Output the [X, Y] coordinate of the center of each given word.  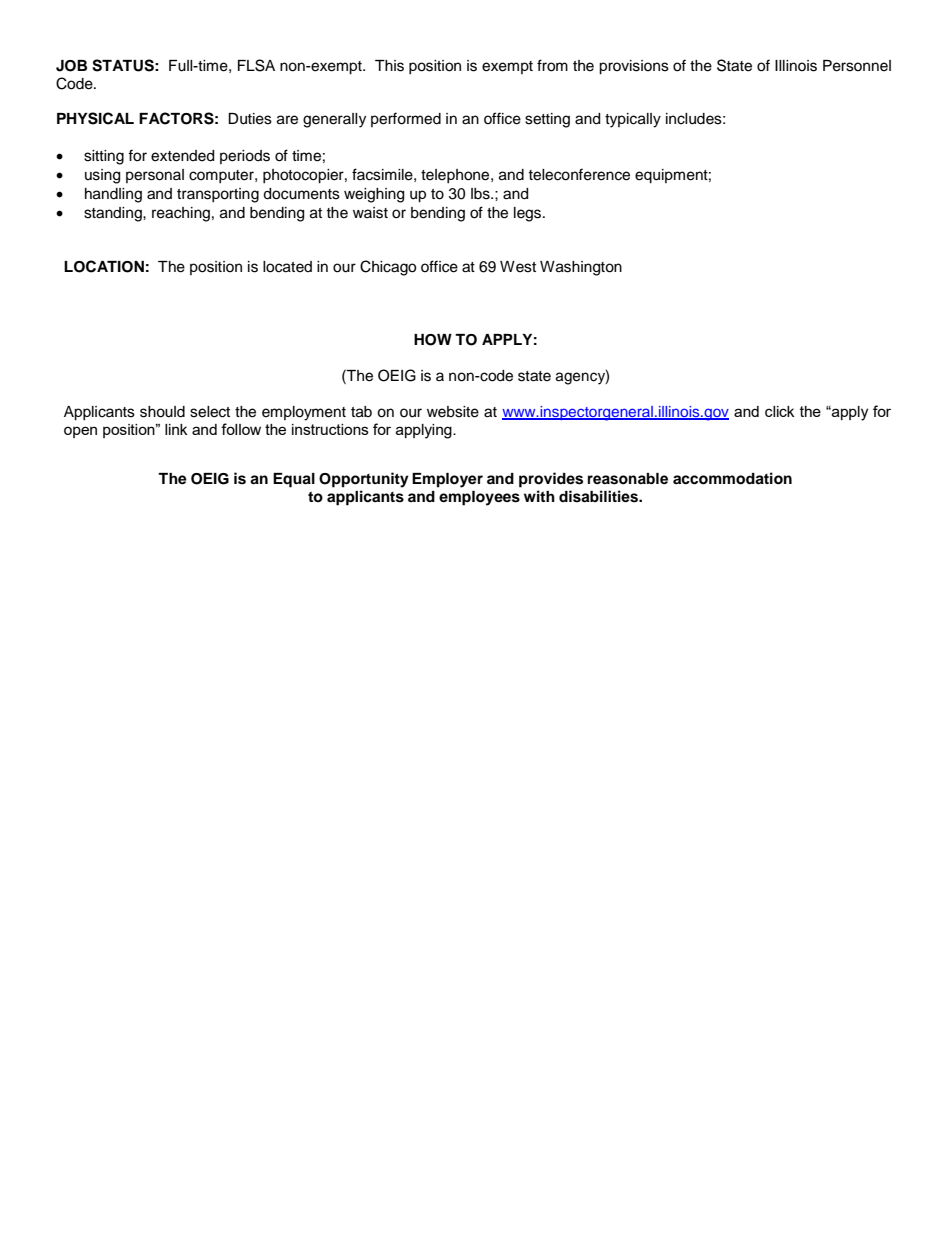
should [162, 412]
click [779, 411]
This [389, 66]
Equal [294, 480]
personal [155, 176]
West [518, 267]
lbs [481, 194]
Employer [447, 480]
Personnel [857, 66]
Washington [581, 268]
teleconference [579, 174]
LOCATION [104, 266]
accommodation [732, 478]
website [453, 412]
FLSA [256, 65]
